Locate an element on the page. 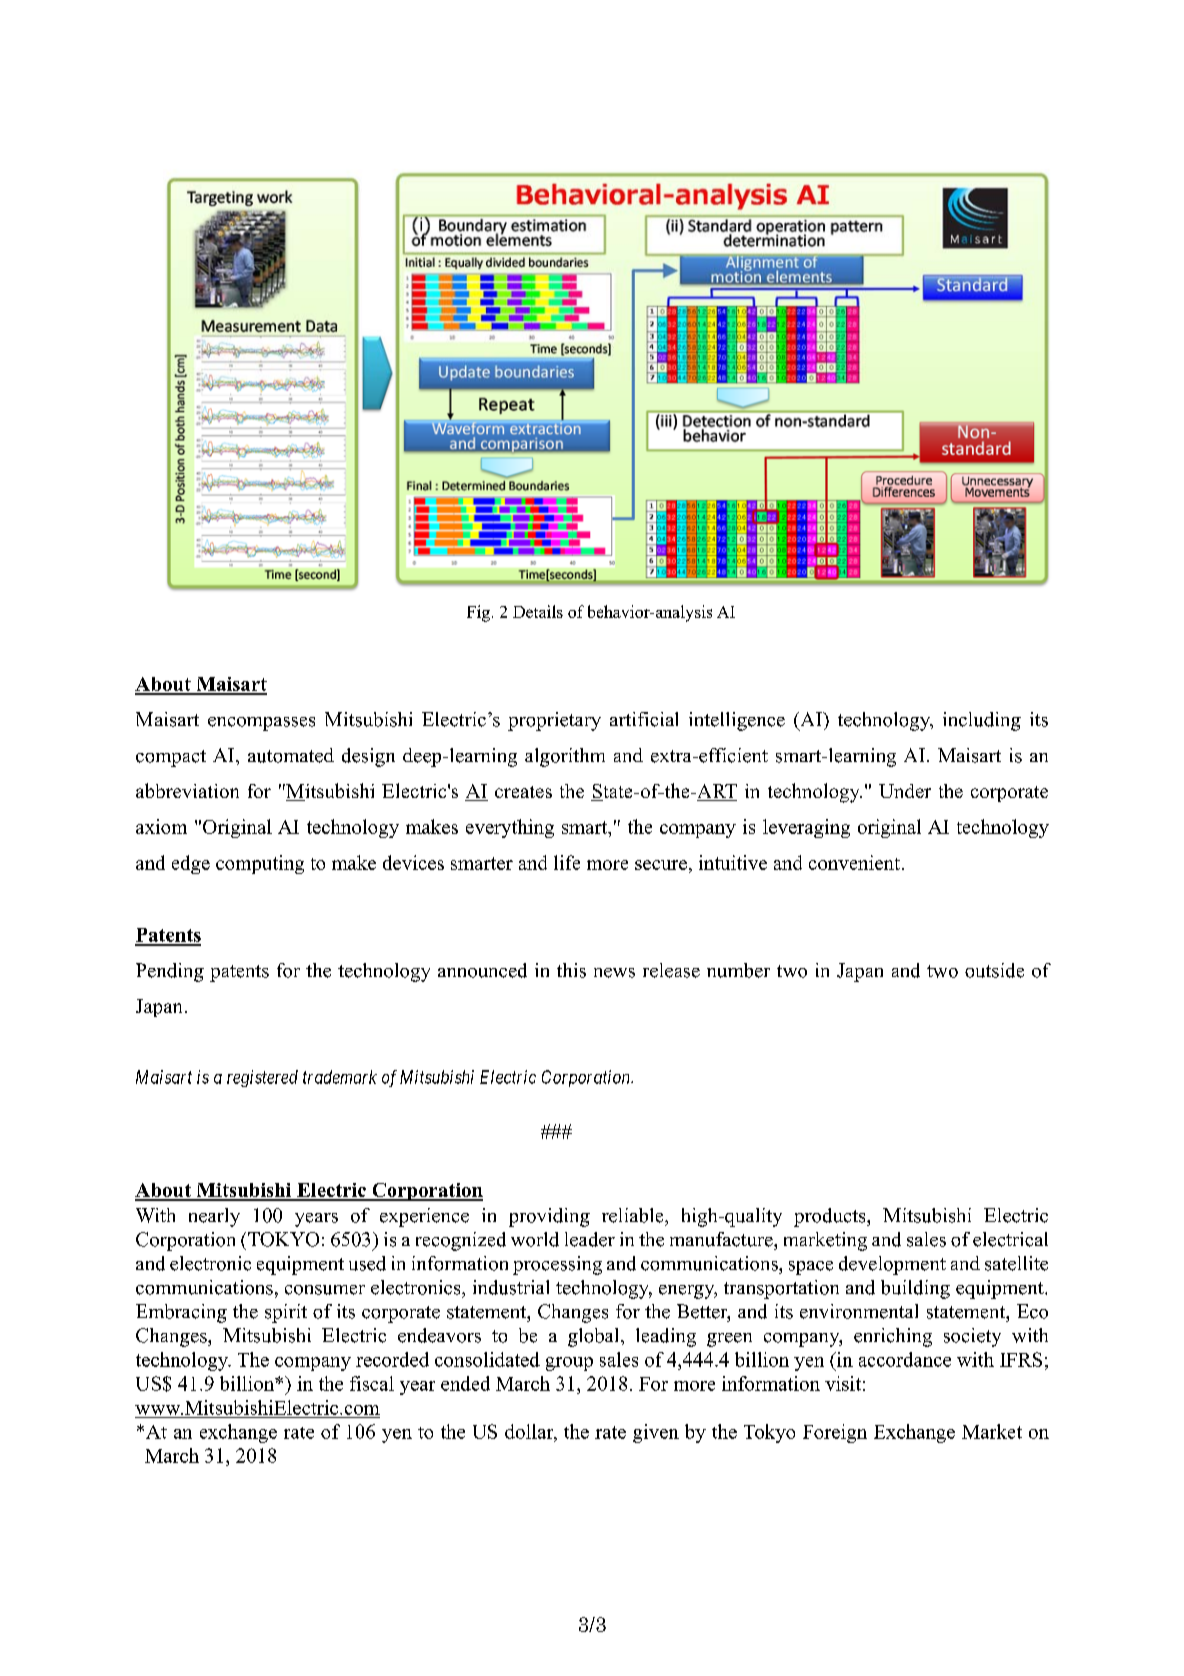 This page has height=1676, width=1184. visit is located at coordinates (843, 1383).
